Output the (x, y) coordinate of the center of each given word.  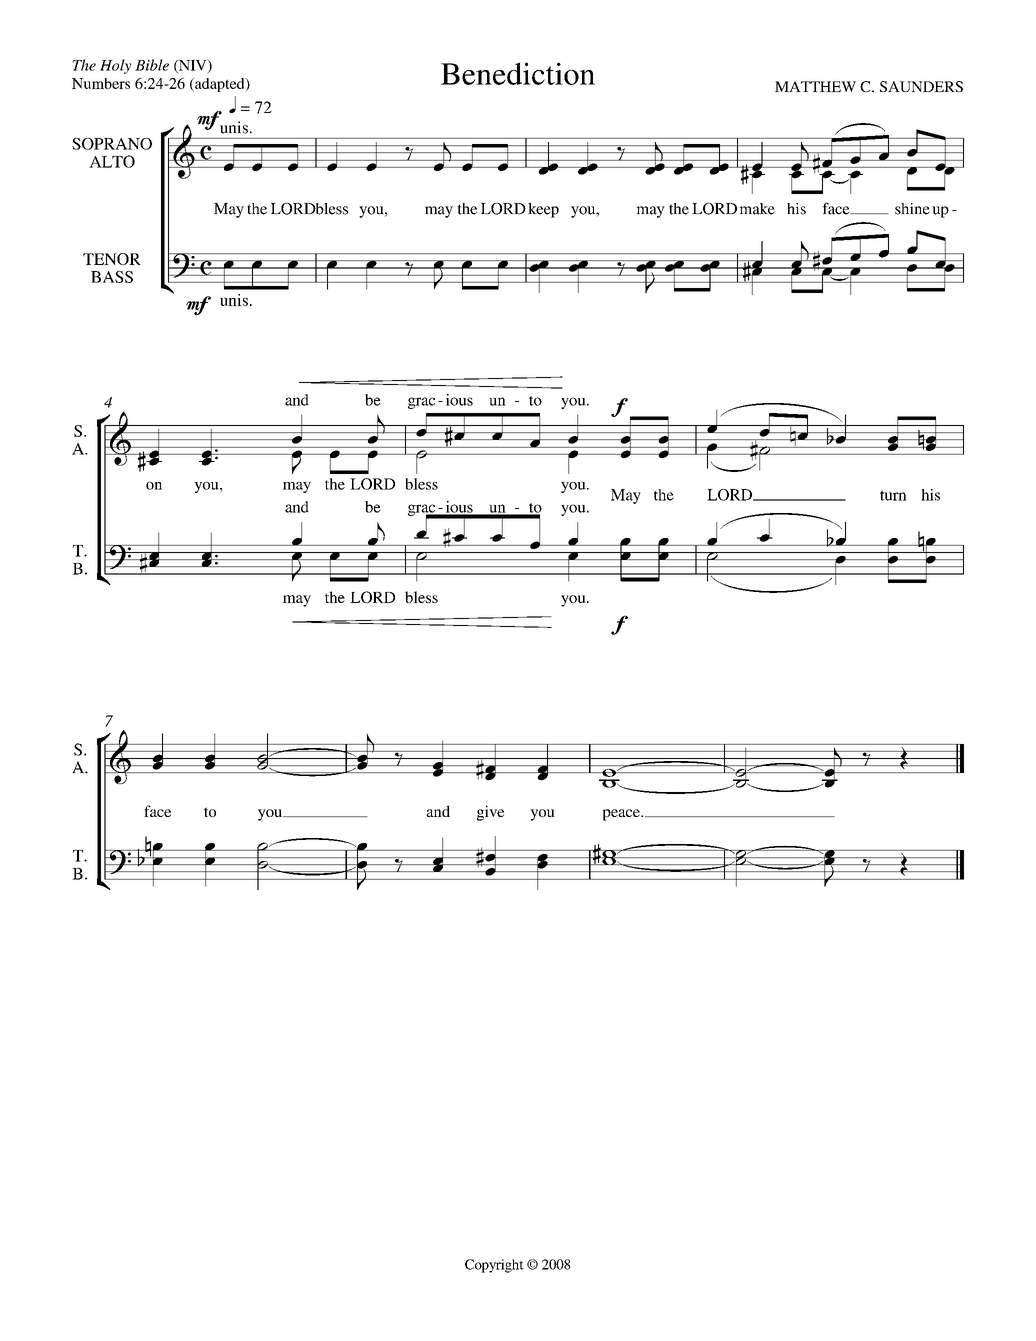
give (490, 813)
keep (543, 210)
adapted (220, 85)
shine (912, 209)
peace (622, 815)
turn (893, 495)
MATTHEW (815, 86)
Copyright (494, 1266)
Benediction (518, 73)
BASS (112, 277)
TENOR (112, 259)
